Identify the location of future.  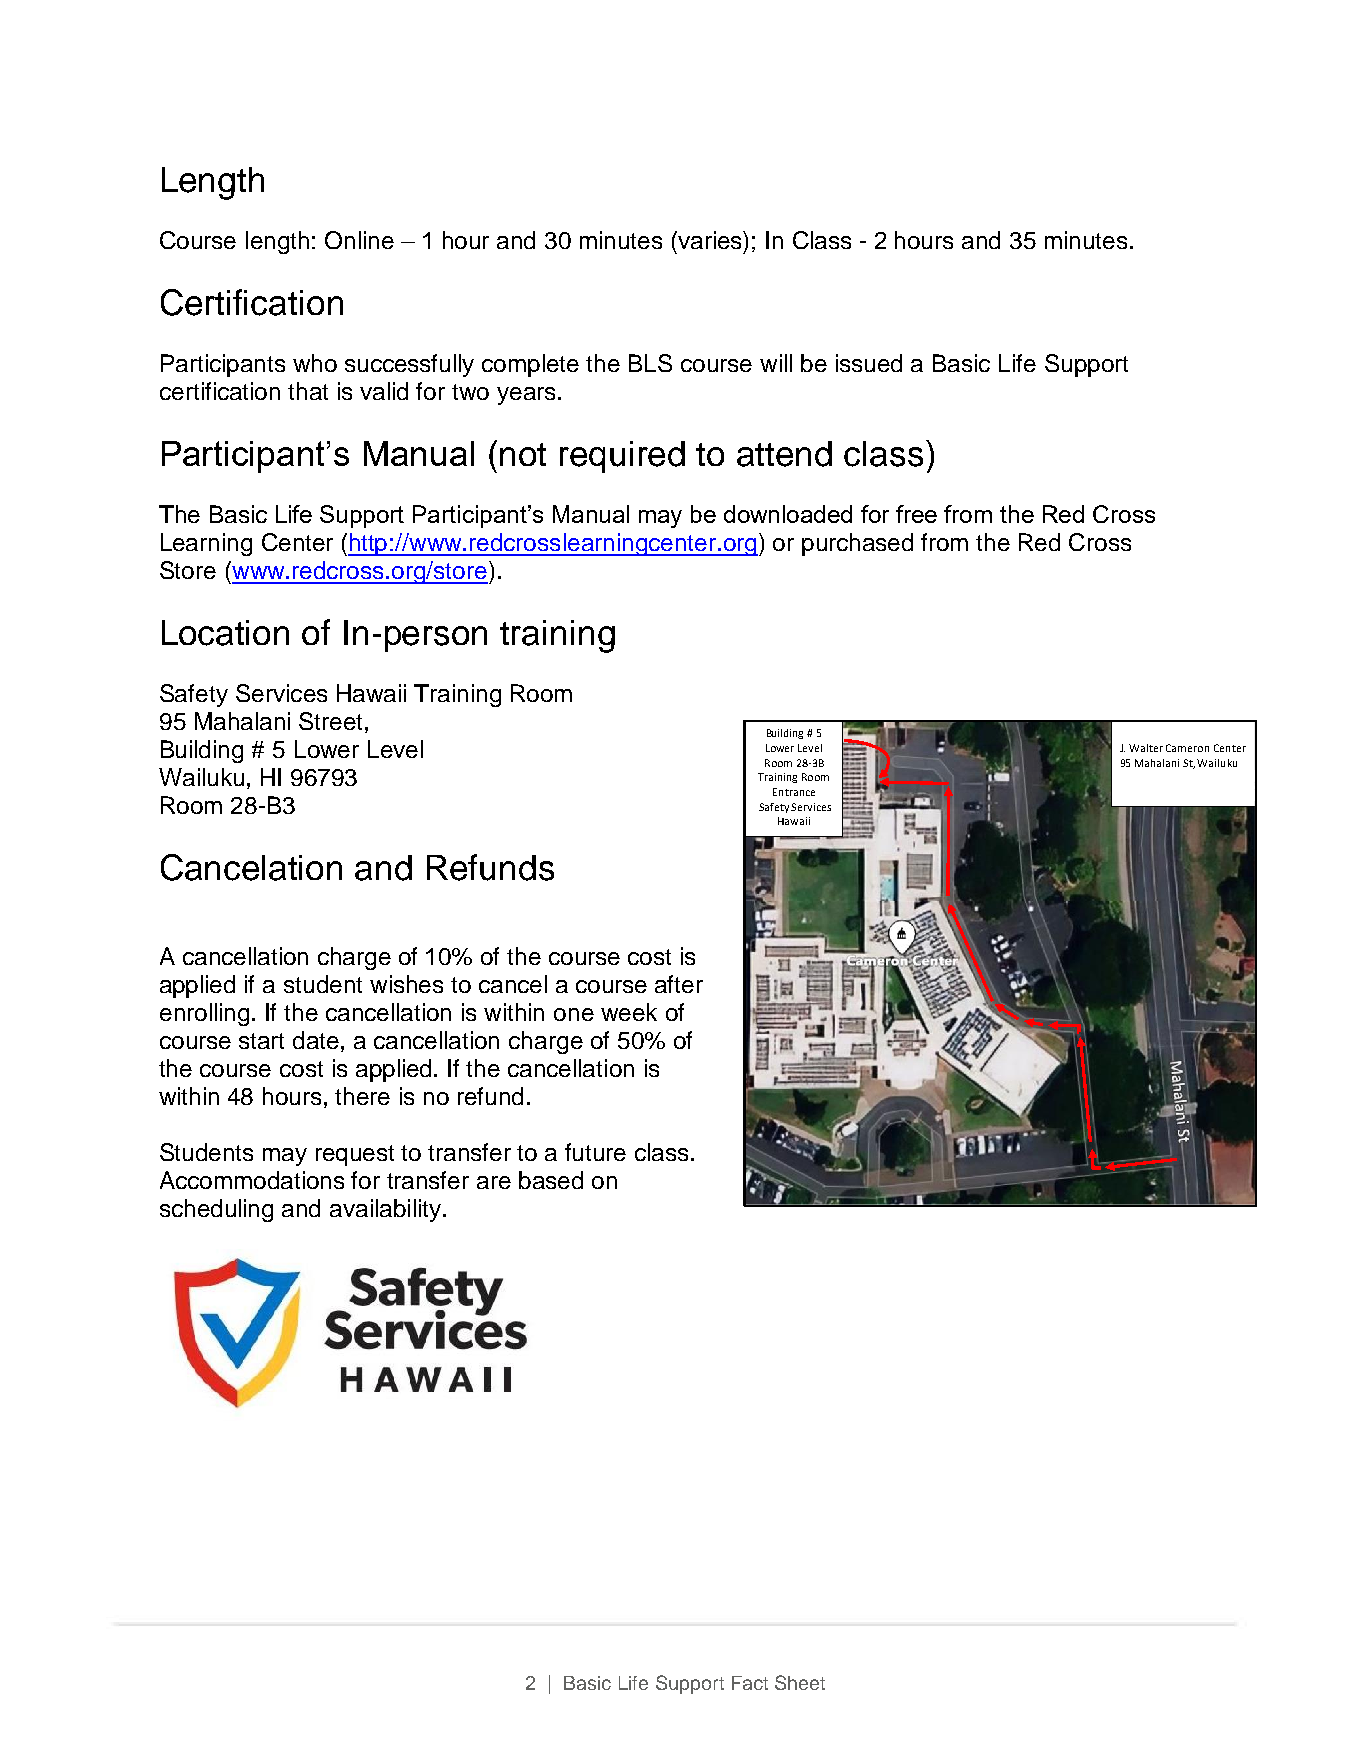
(595, 1152).
